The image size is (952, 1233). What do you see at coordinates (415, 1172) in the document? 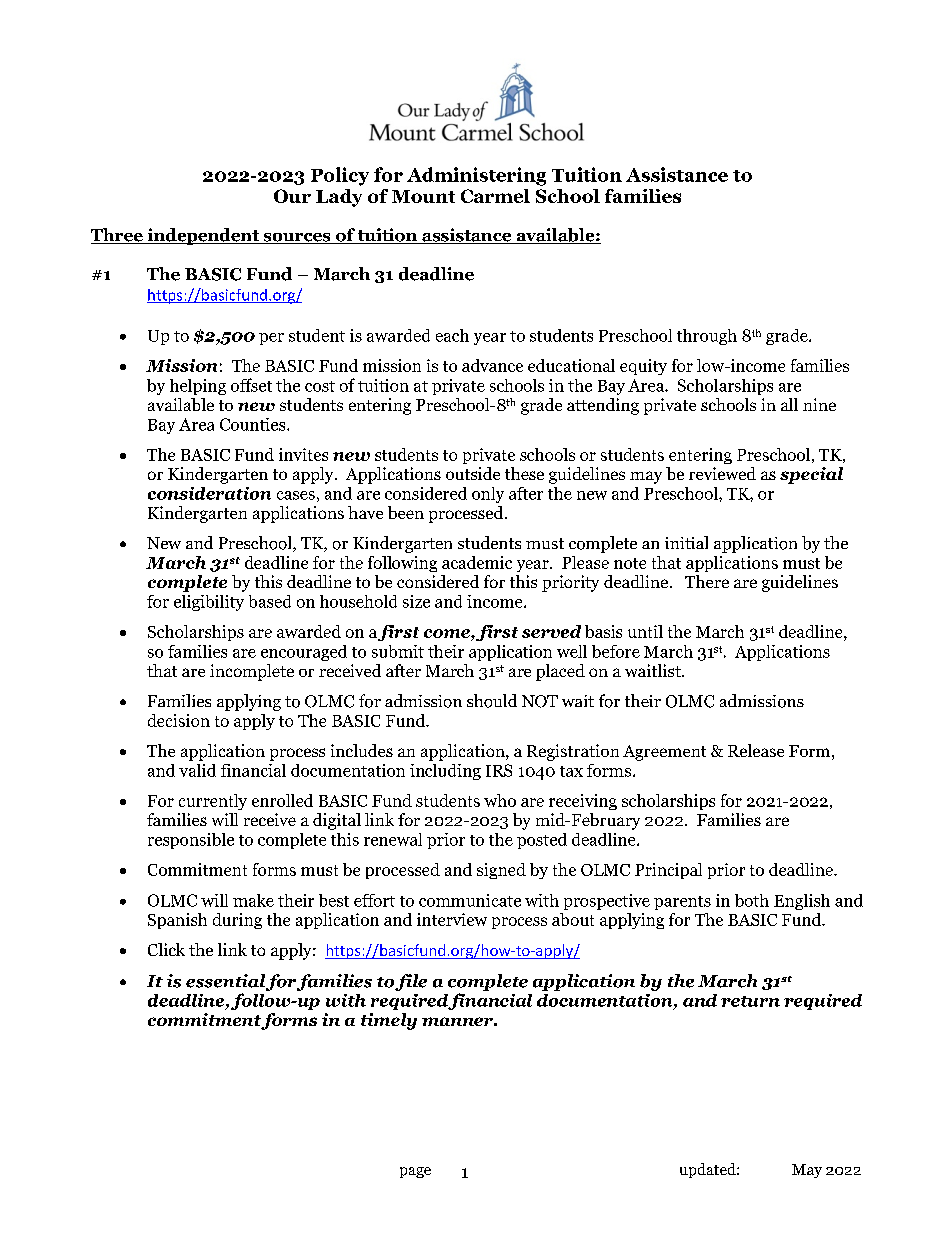
I see `page` at bounding box center [415, 1172].
